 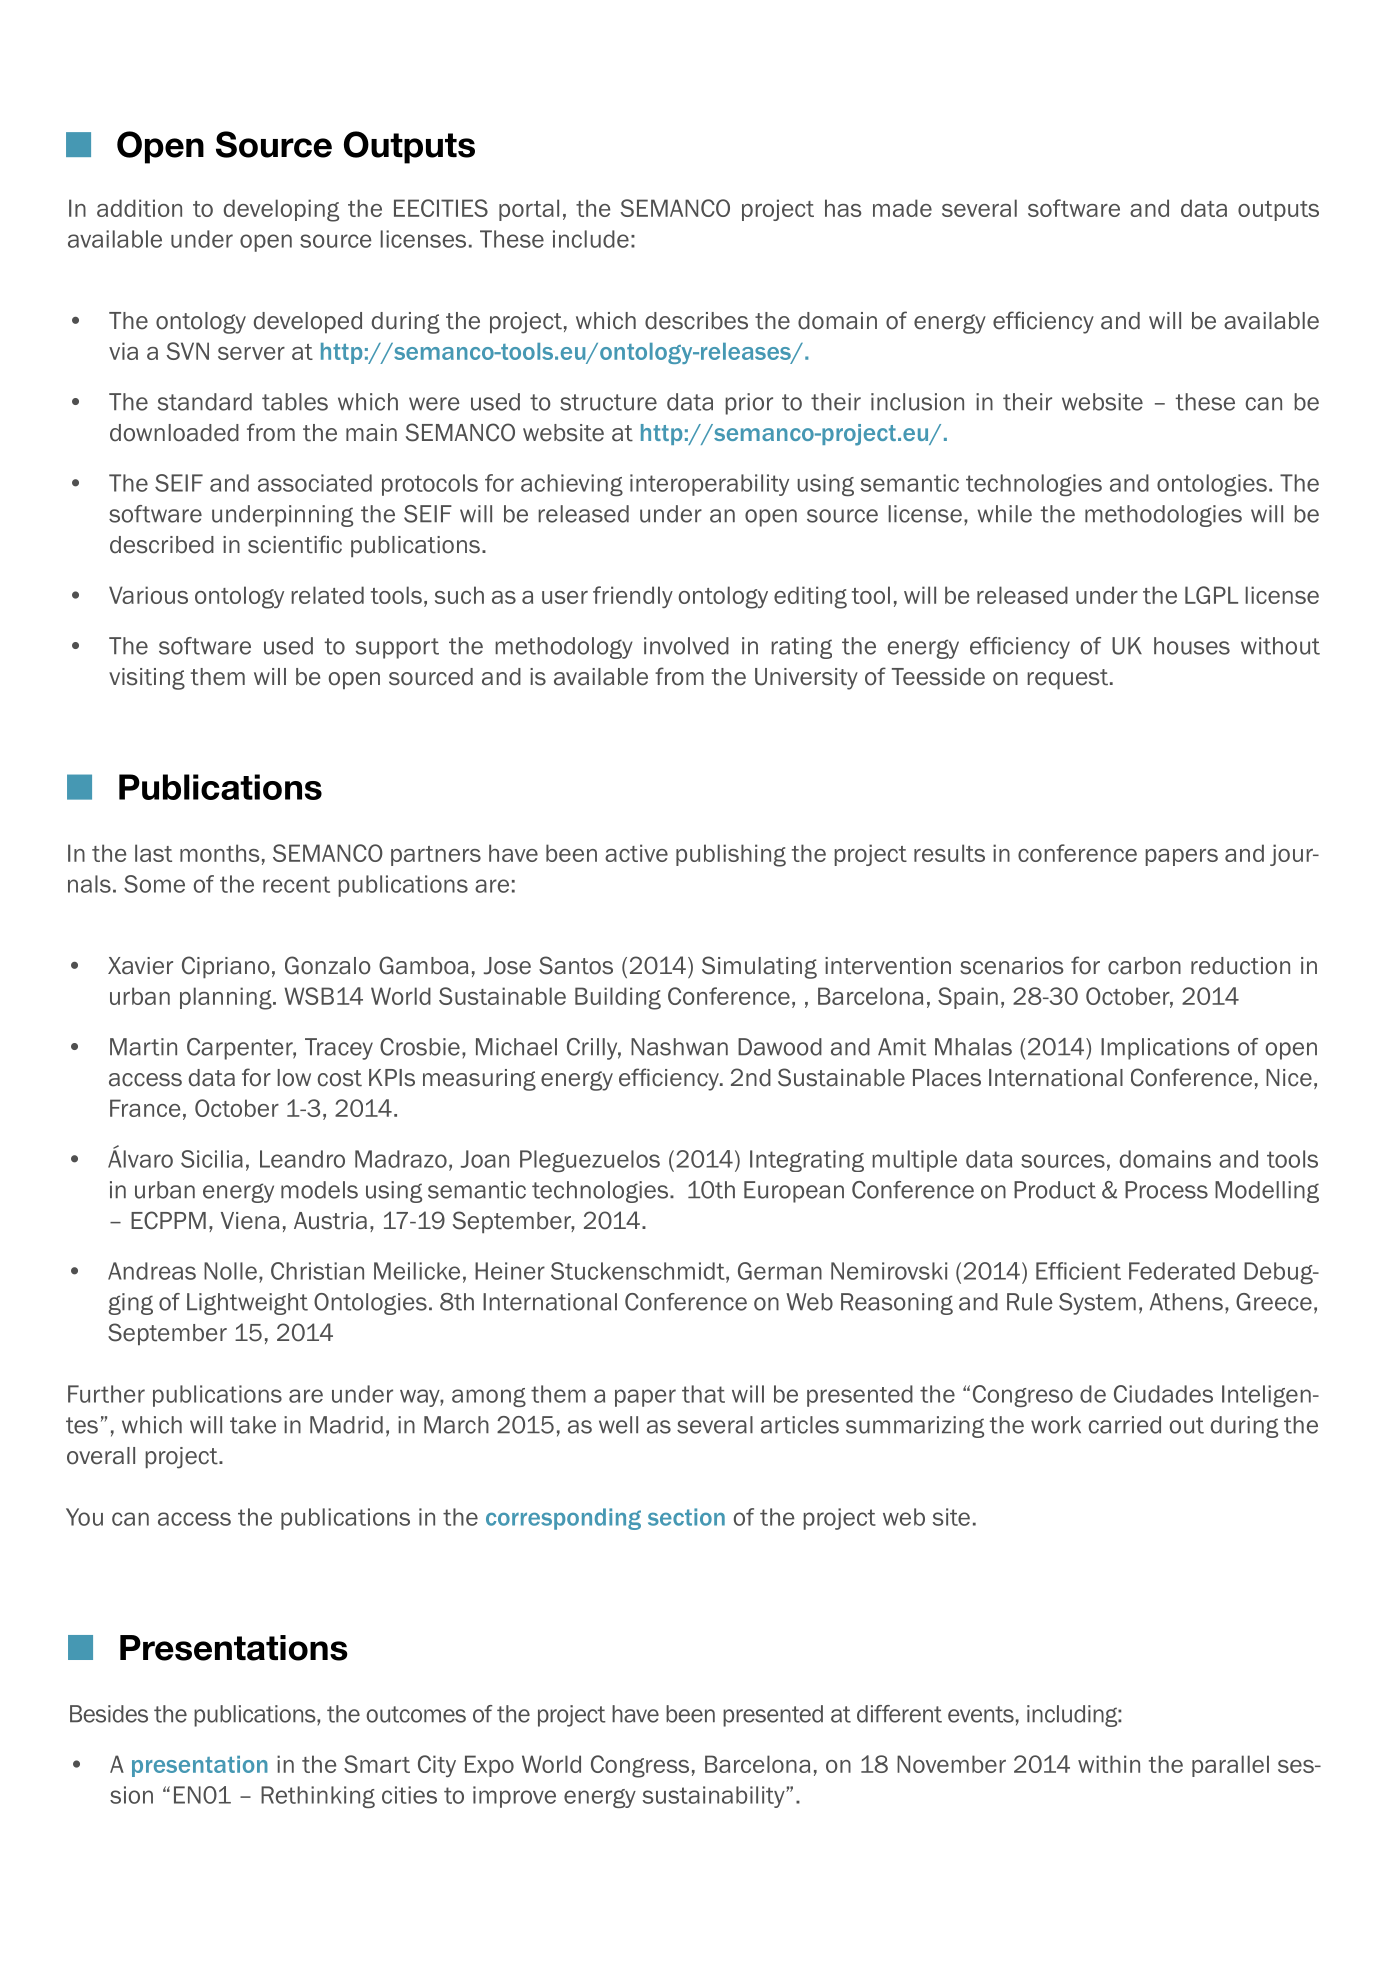 What do you see at coordinates (1182, 1271) in the image?
I see `Federated` at bounding box center [1182, 1271].
